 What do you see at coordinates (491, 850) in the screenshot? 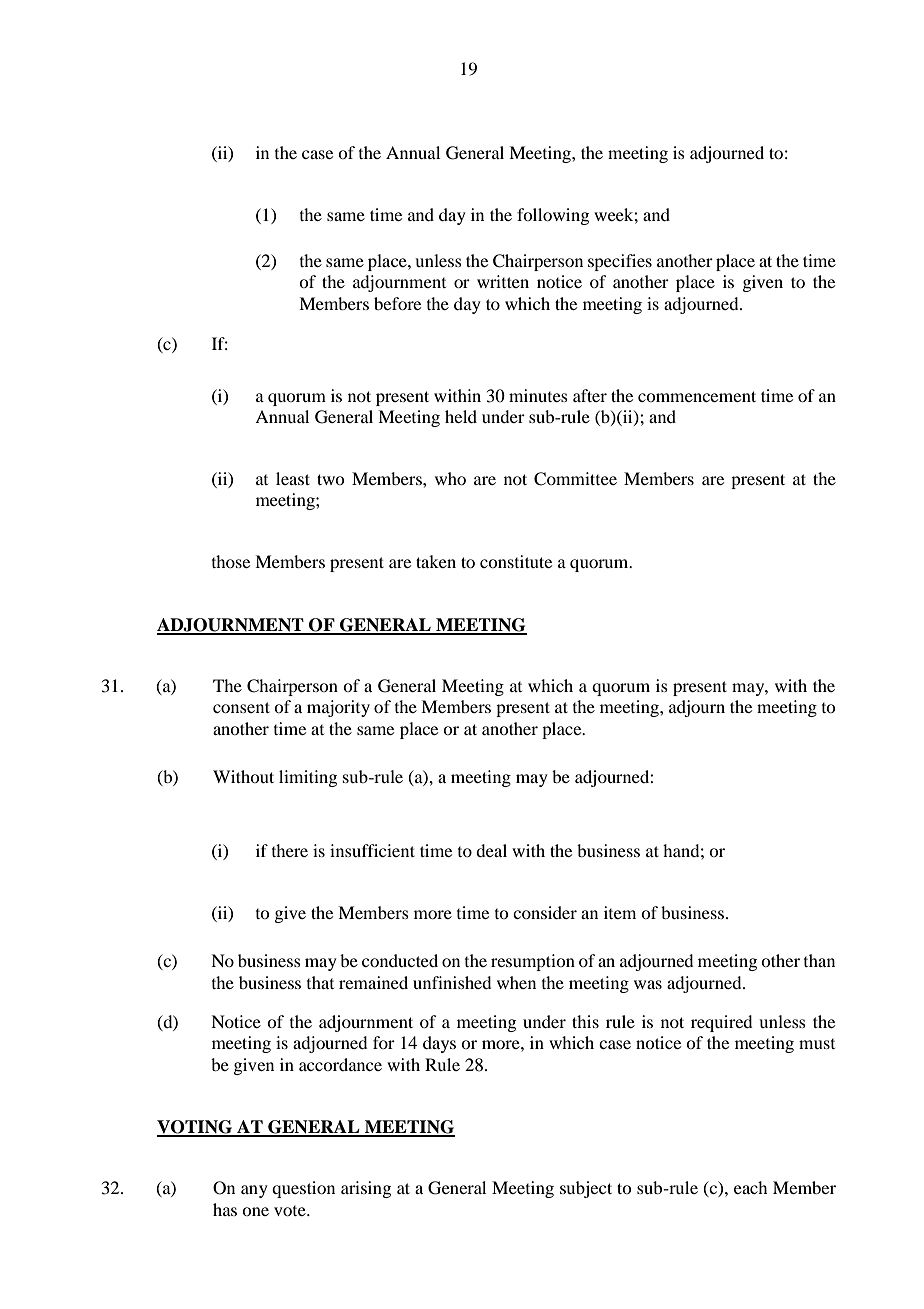
I see `deal` at bounding box center [491, 850].
